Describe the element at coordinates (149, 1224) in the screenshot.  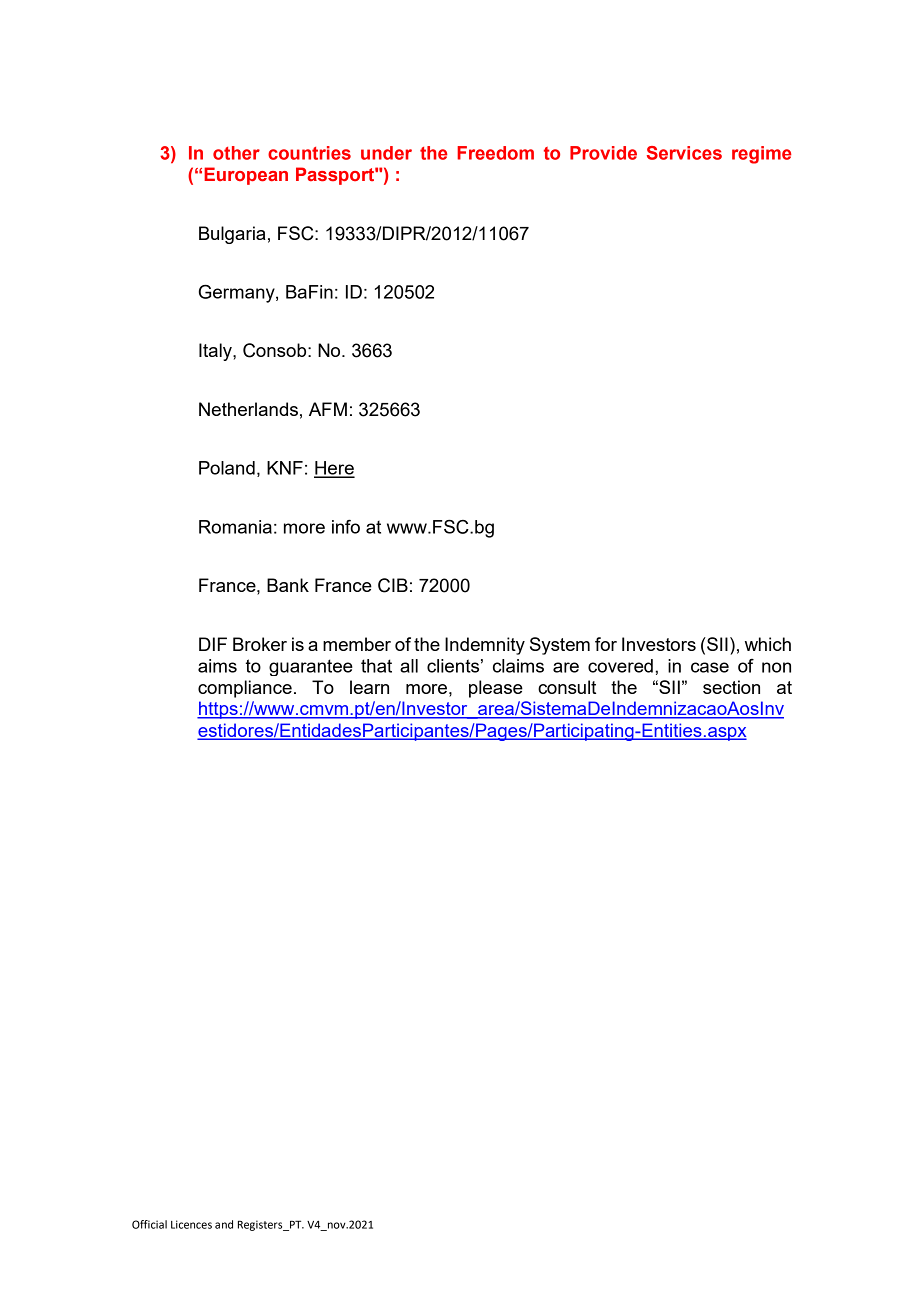
I see `Official` at that location.
